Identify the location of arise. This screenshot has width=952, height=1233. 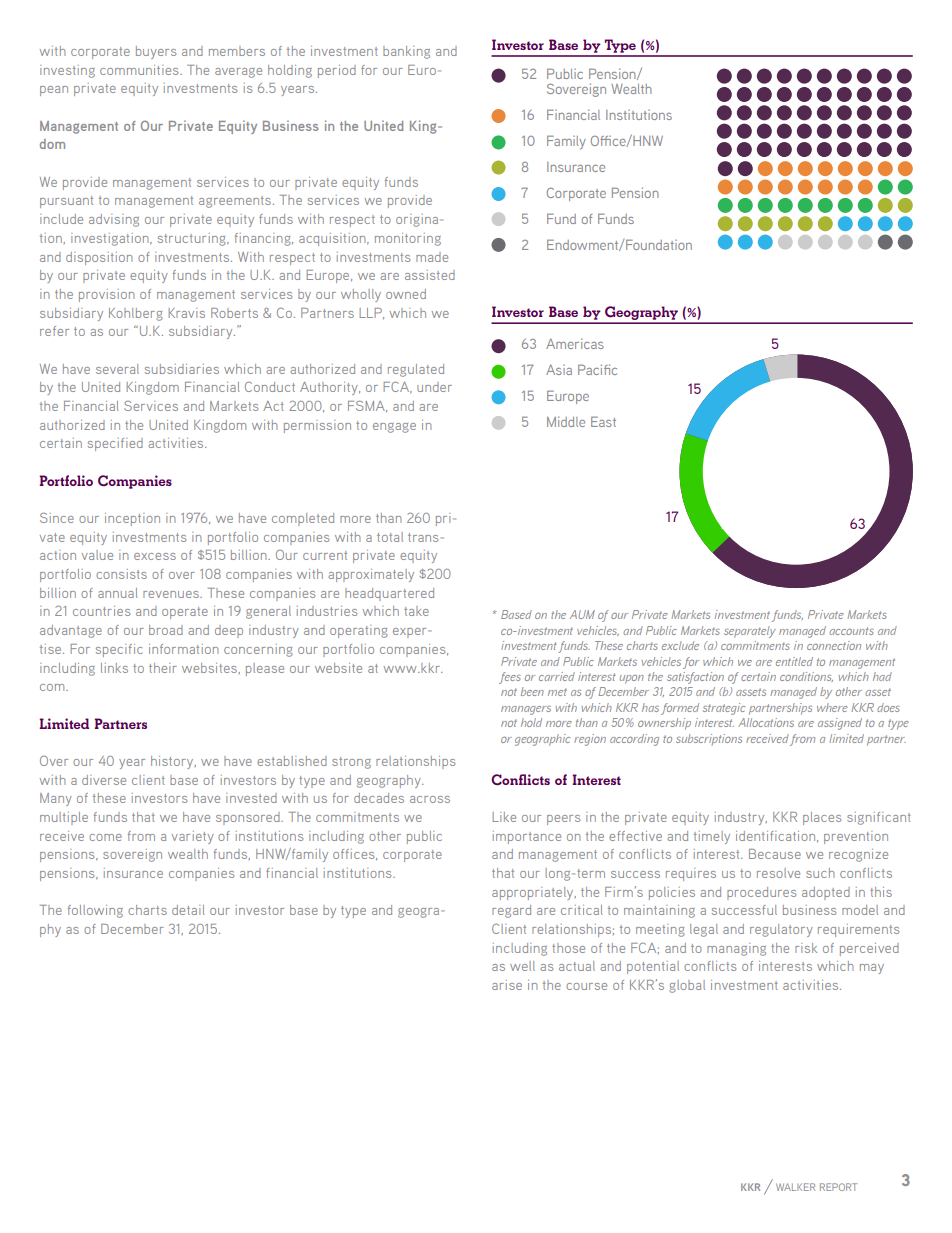
(507, 985).
